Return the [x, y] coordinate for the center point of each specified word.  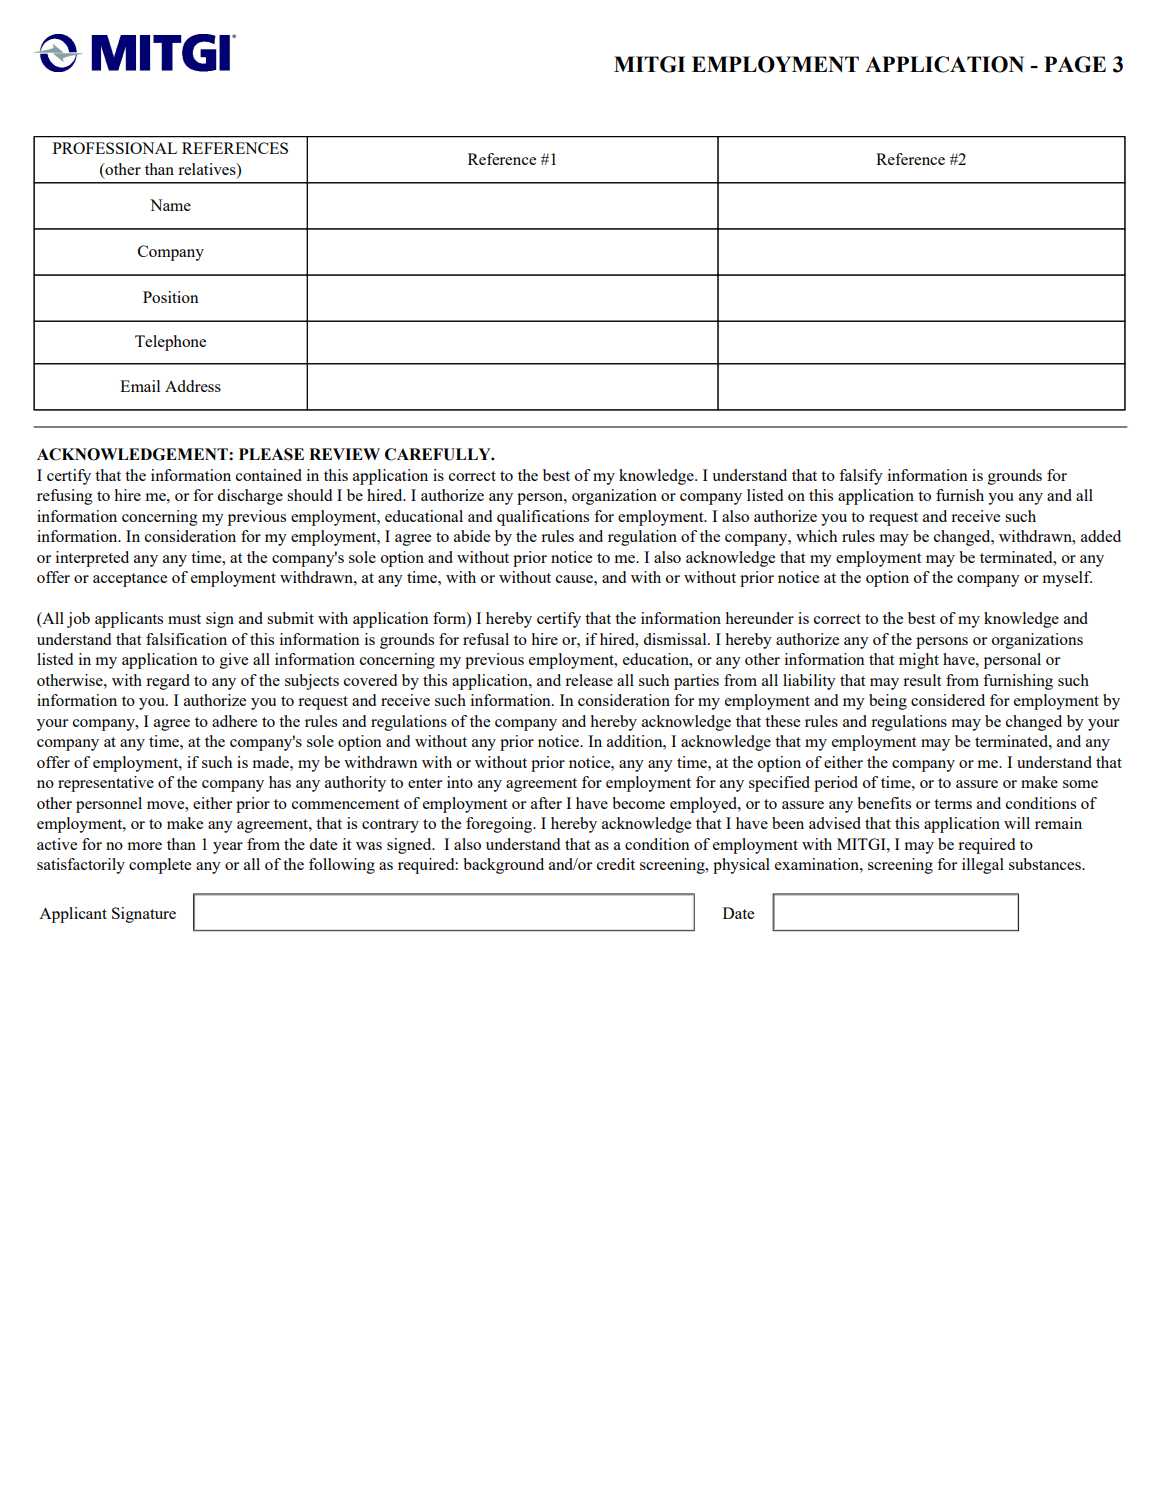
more [144, 846]
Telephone [170, 343]
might [919, 661]
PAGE [1075, 64]
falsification [186, 639]
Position [171, 297]
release [589, 680]
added [1101, 536]
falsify [861, 477]
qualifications [543, 518]
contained [269, 475]
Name [170, 205]
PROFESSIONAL [115, 148]
